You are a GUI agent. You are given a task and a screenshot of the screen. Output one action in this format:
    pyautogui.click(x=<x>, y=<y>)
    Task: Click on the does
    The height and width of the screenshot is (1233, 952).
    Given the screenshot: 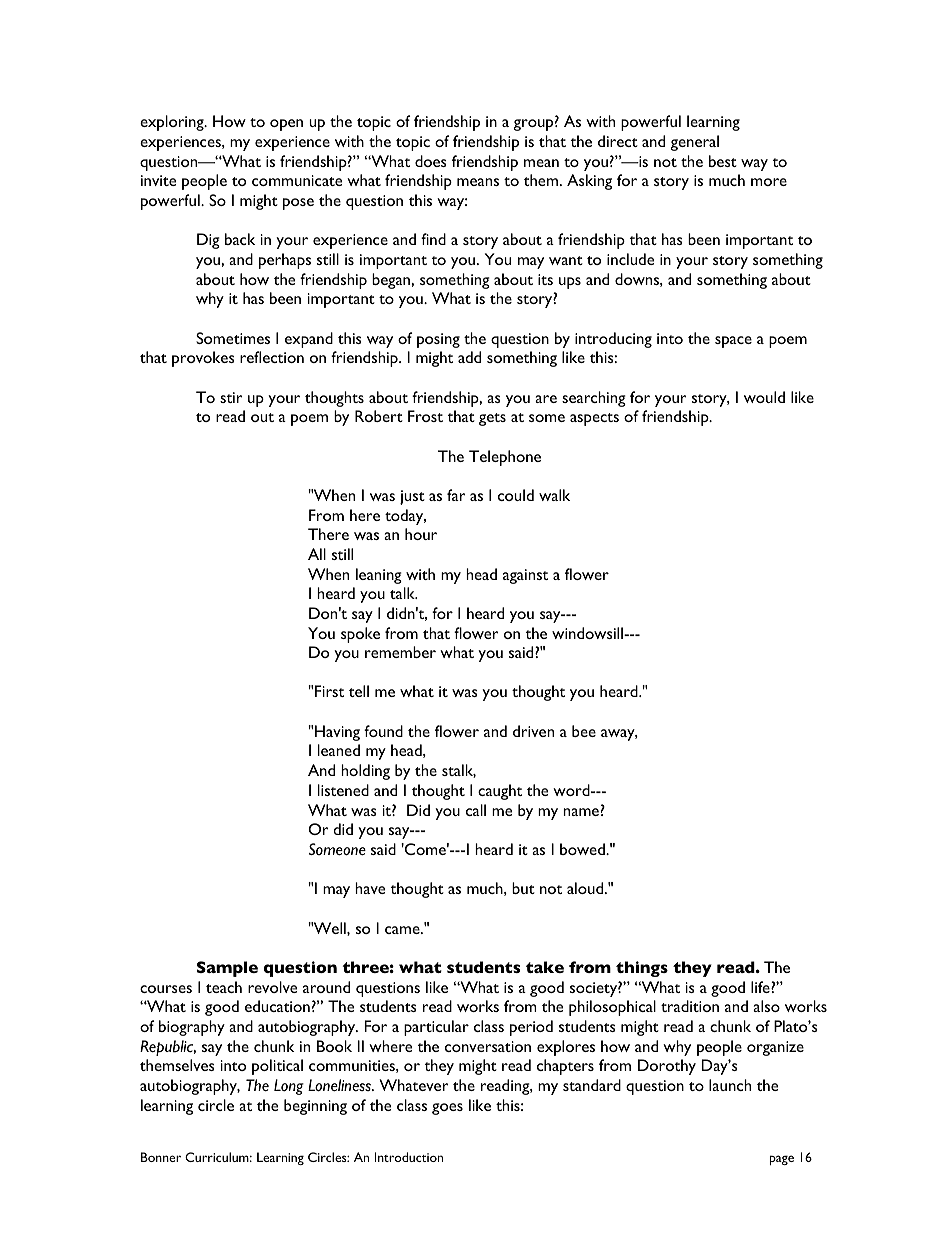 What is the action you would take?
    pyautogui.click(x=431, y=161)
